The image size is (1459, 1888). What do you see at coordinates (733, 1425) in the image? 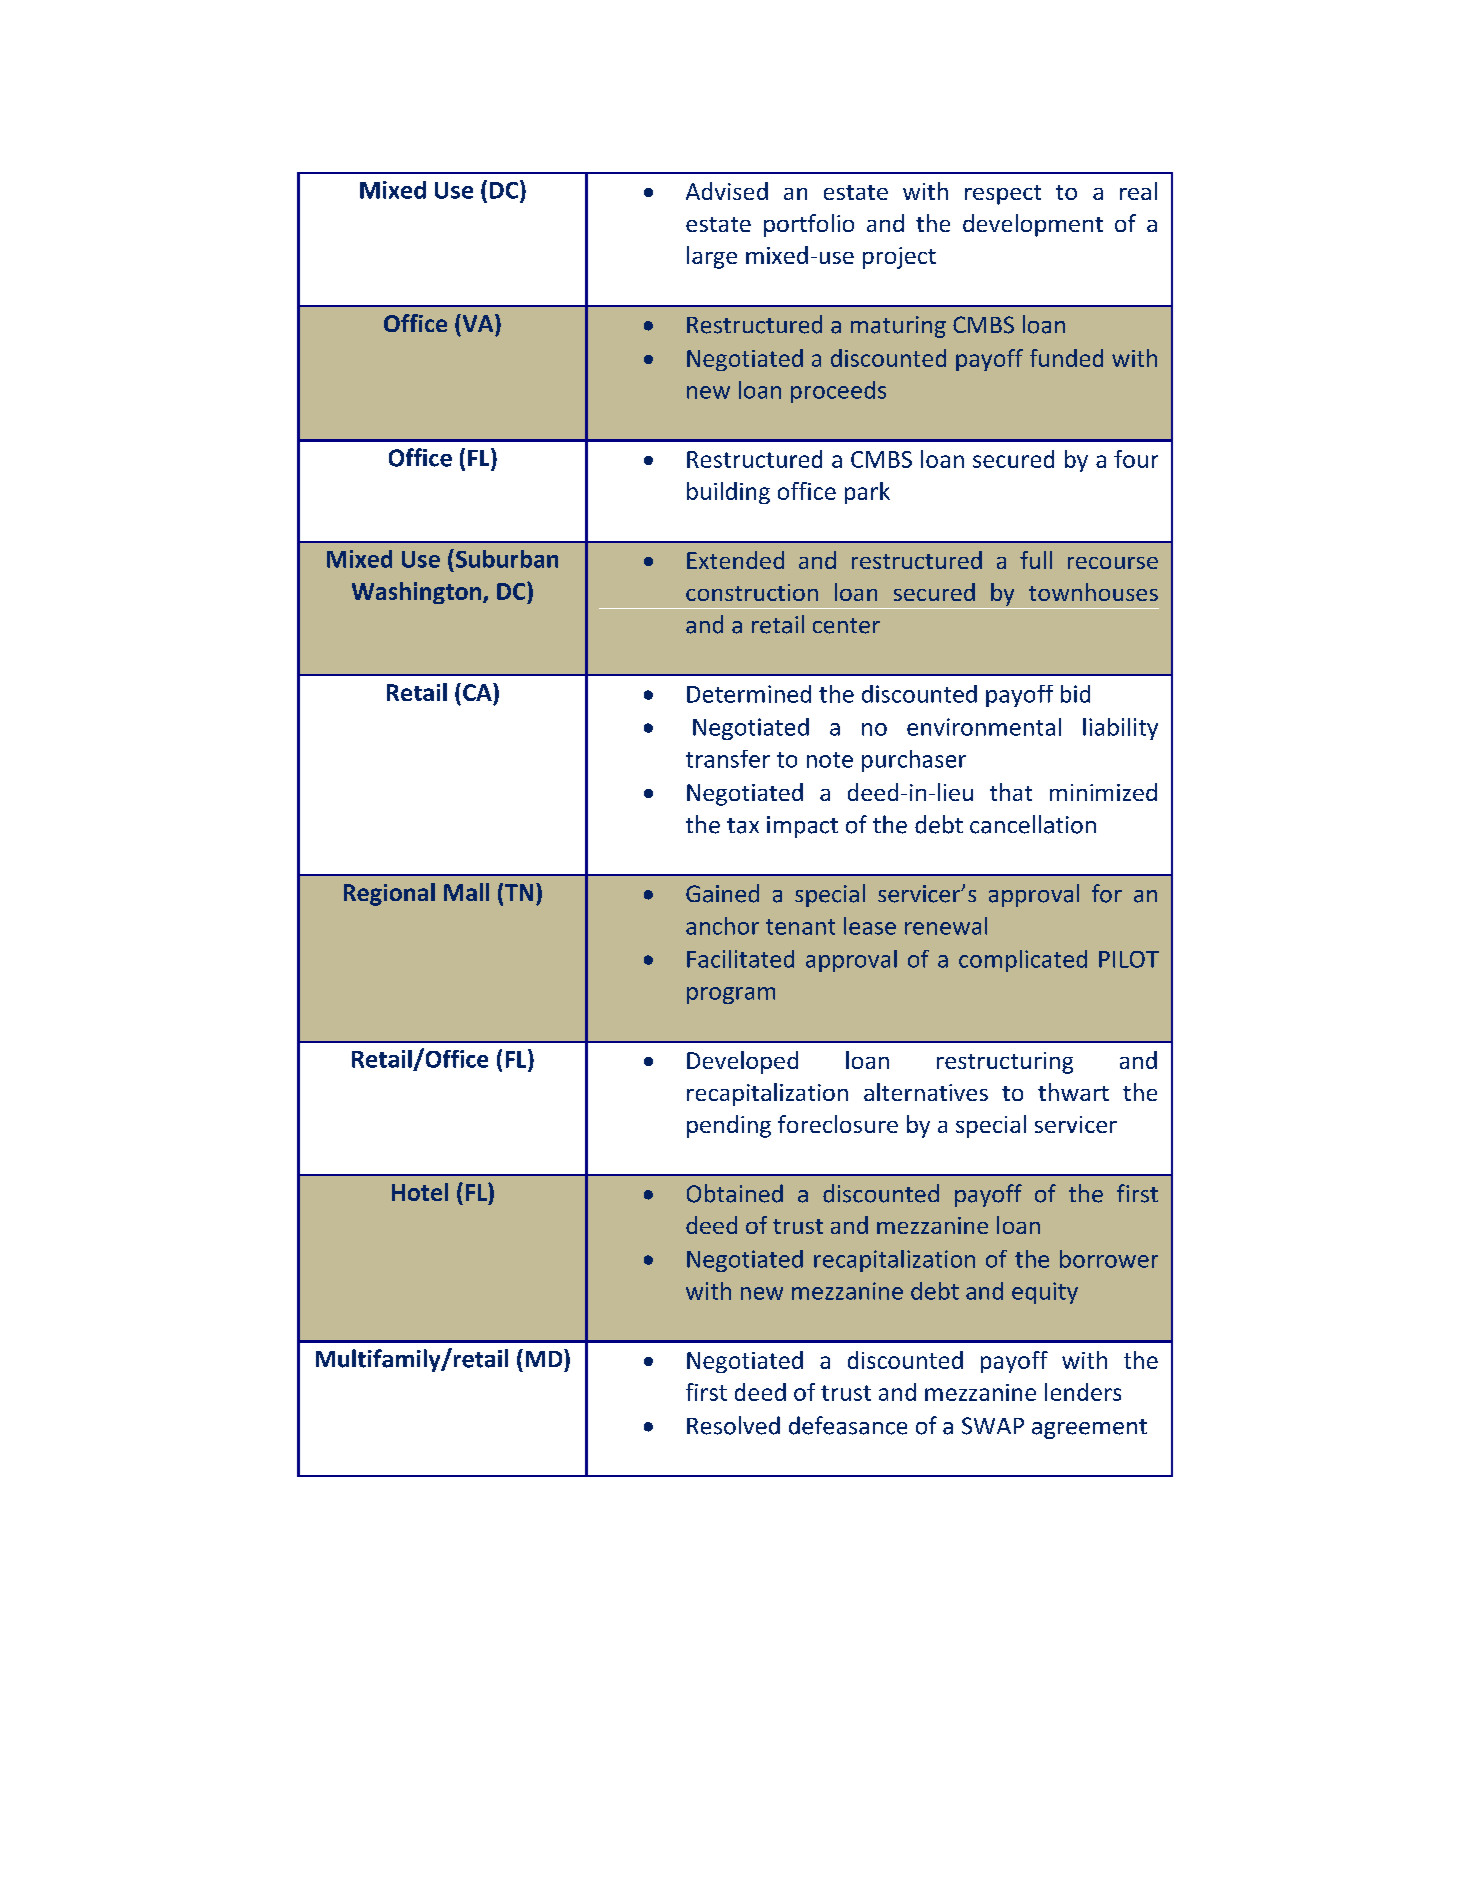
I see `Resolved` at bounding box center [733, 1425].
